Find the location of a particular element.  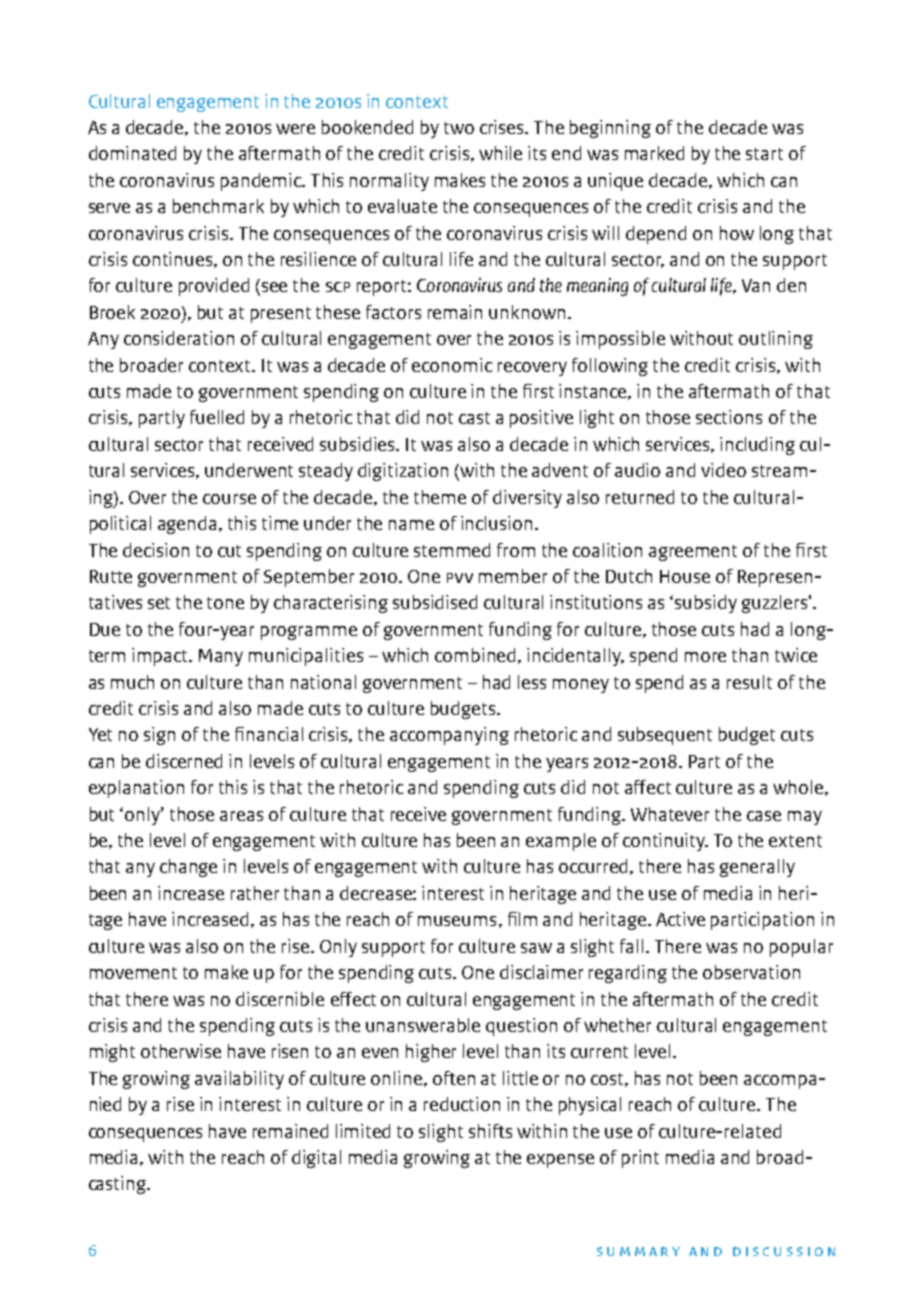

subsidised is located at coordinates (435, 602).
